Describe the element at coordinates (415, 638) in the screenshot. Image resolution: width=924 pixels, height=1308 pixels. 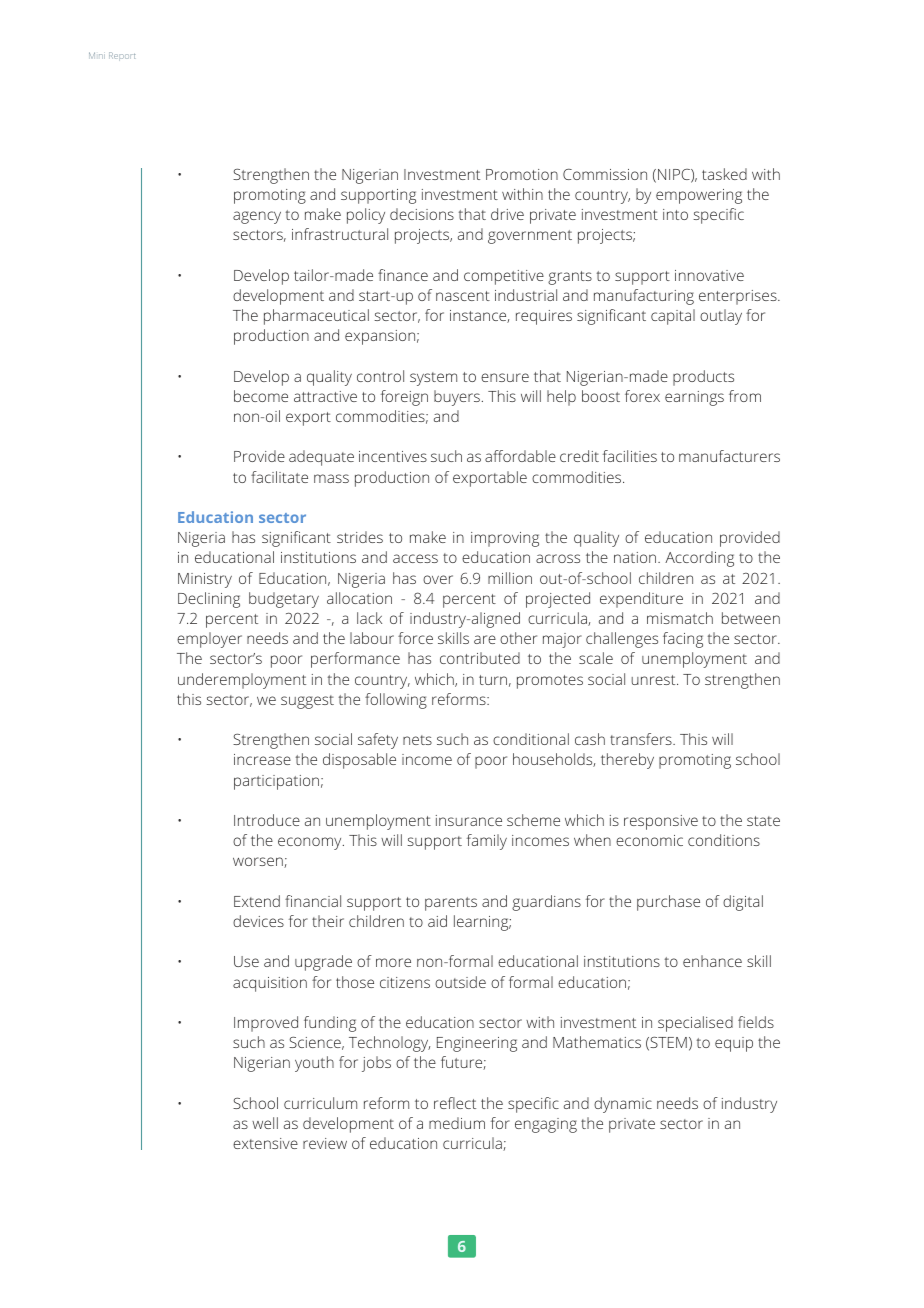
I see `force` at that location.
